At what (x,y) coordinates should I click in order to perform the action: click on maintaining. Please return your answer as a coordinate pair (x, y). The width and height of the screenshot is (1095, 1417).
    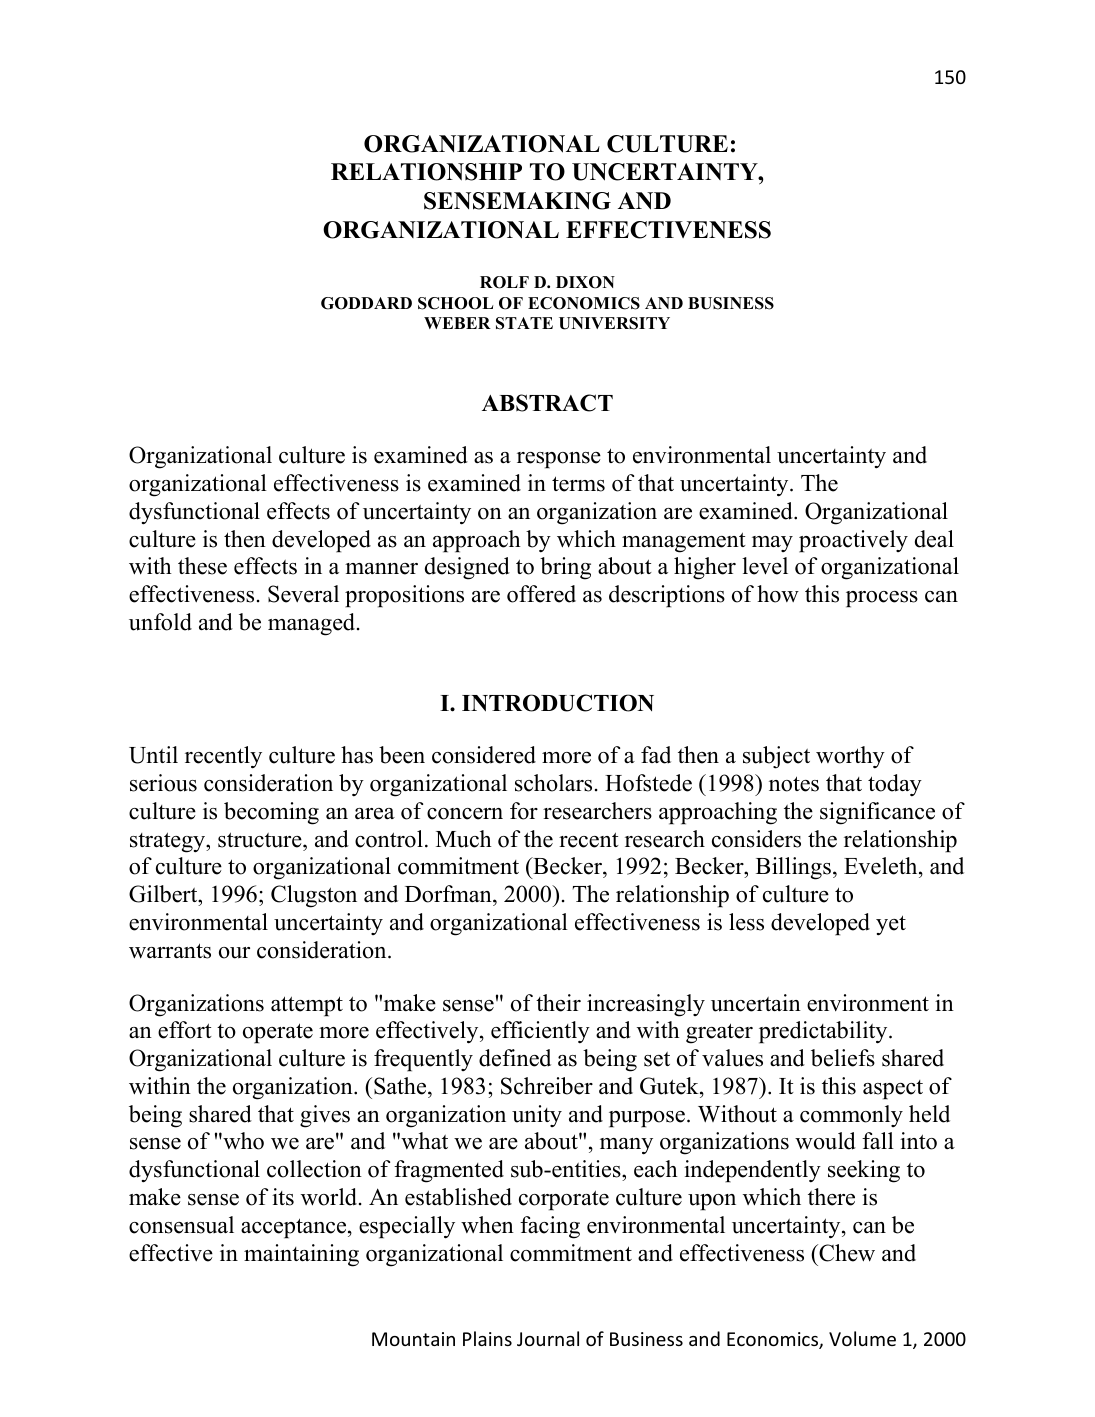
    Looking at the image, I should click on (301, 1255).
